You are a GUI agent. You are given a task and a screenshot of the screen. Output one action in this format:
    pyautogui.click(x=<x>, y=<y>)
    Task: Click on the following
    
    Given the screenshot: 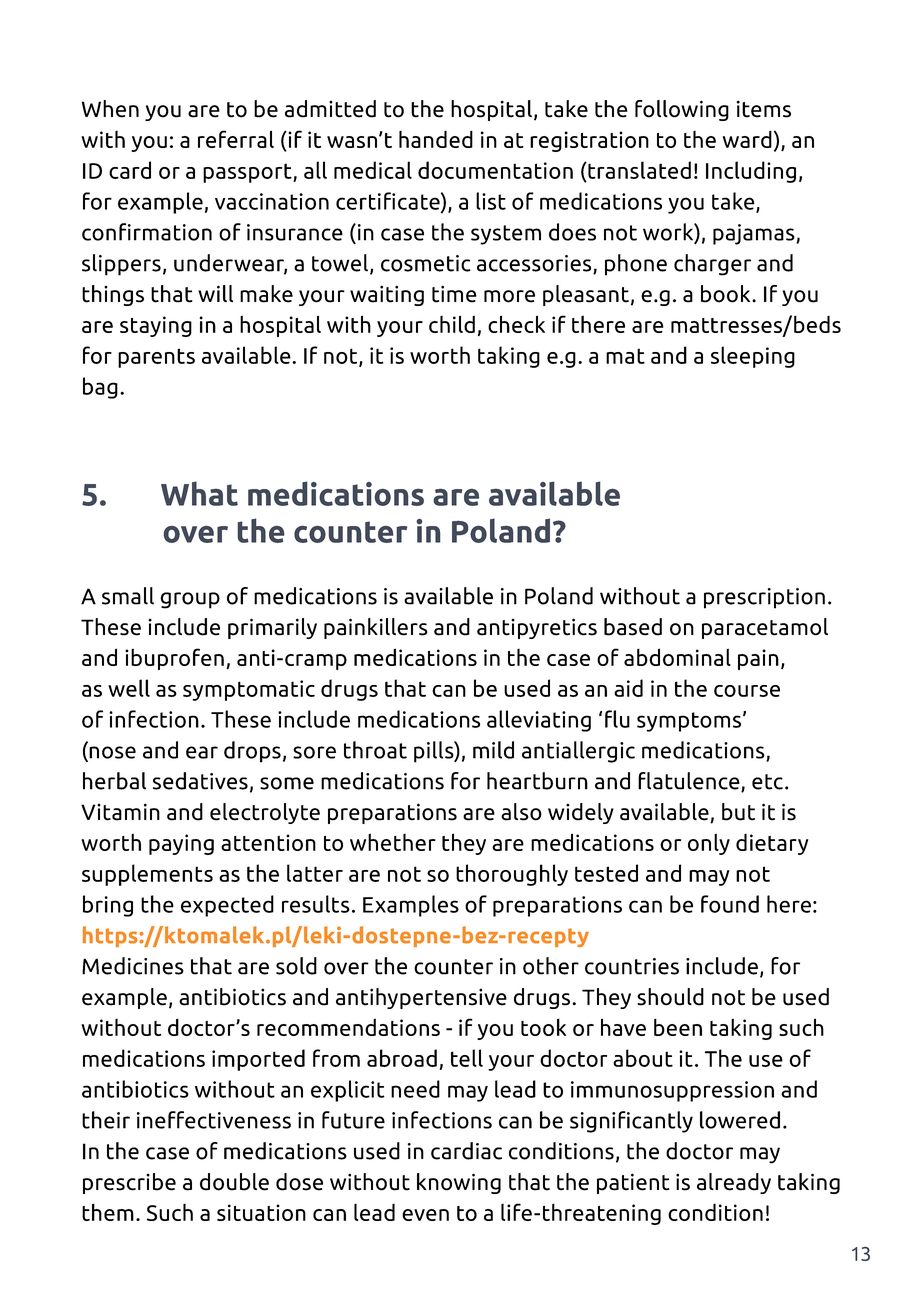 What is the action you would take?
    pyautogui.click(x=682, y=110)
